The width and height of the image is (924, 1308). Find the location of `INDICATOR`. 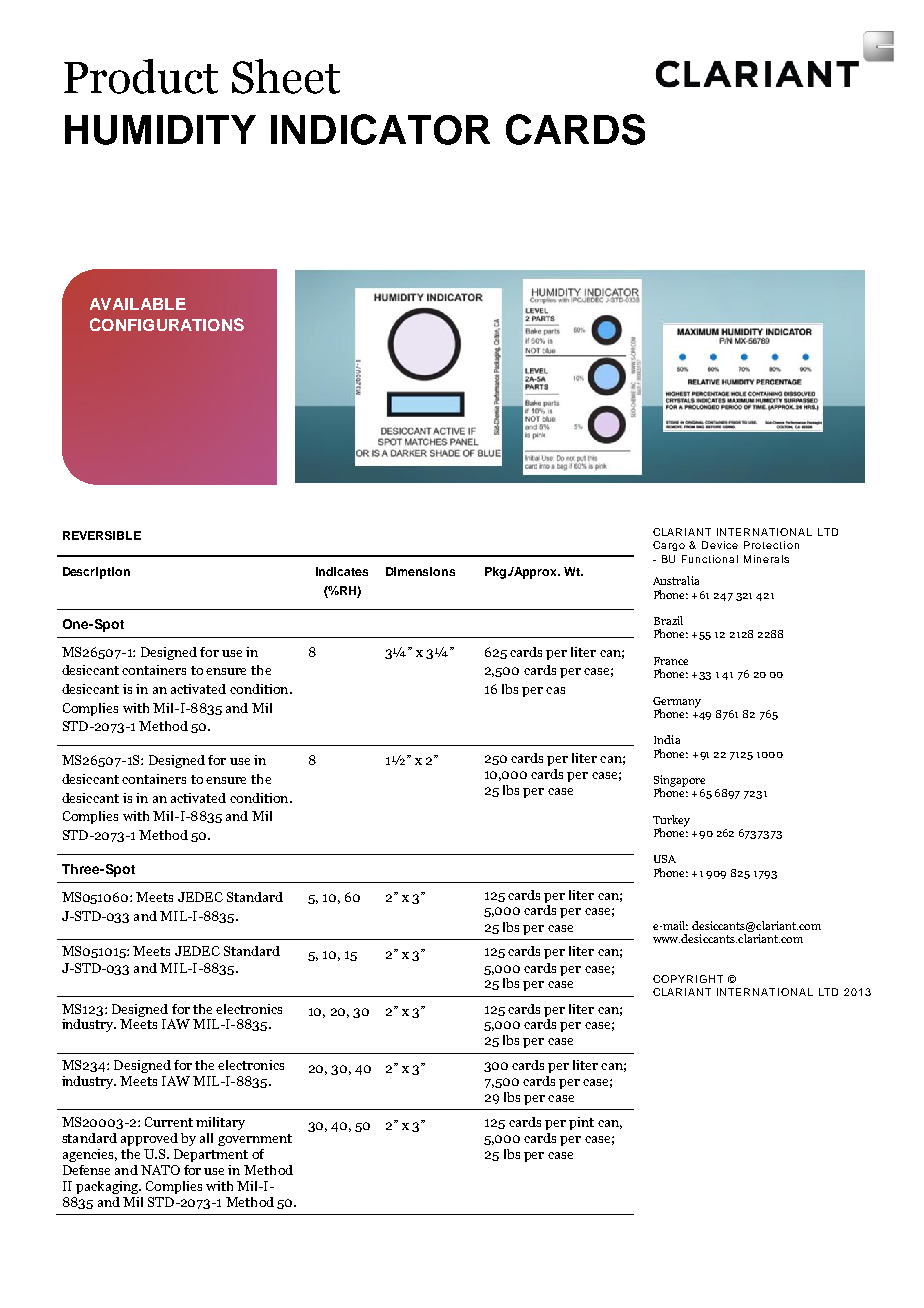

INDICATOR is located at coordinates (380, 129).
